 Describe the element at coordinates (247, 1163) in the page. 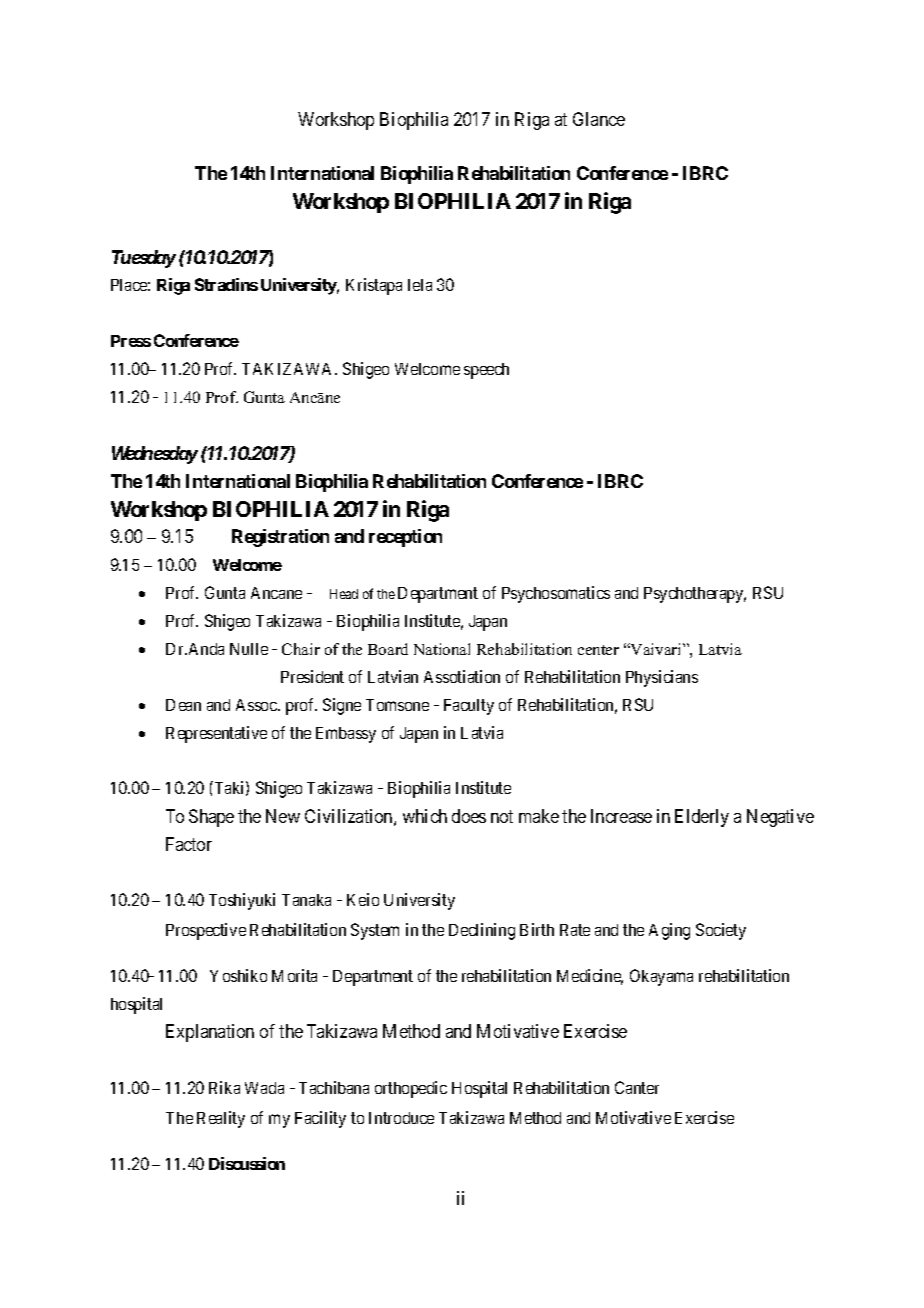

I see `Discussion` at that location.
